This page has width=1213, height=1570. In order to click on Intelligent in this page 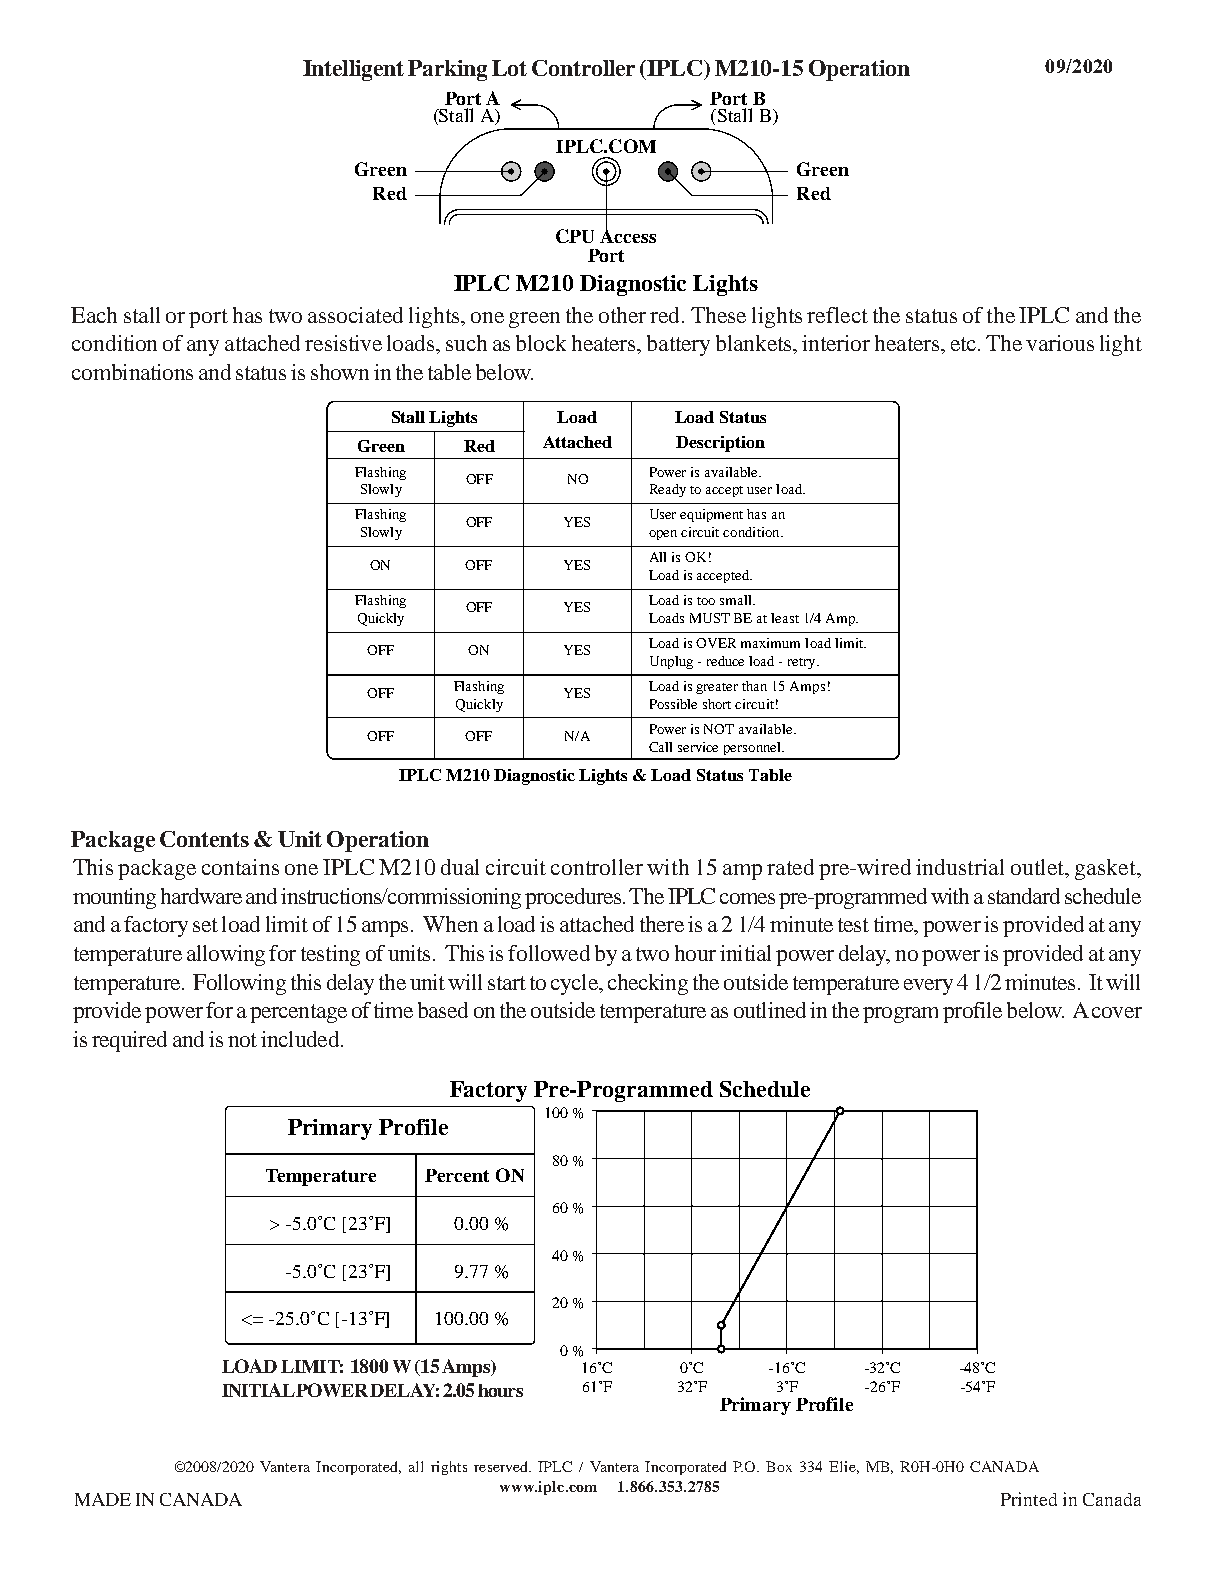, I will do `click(353, 70)`.
